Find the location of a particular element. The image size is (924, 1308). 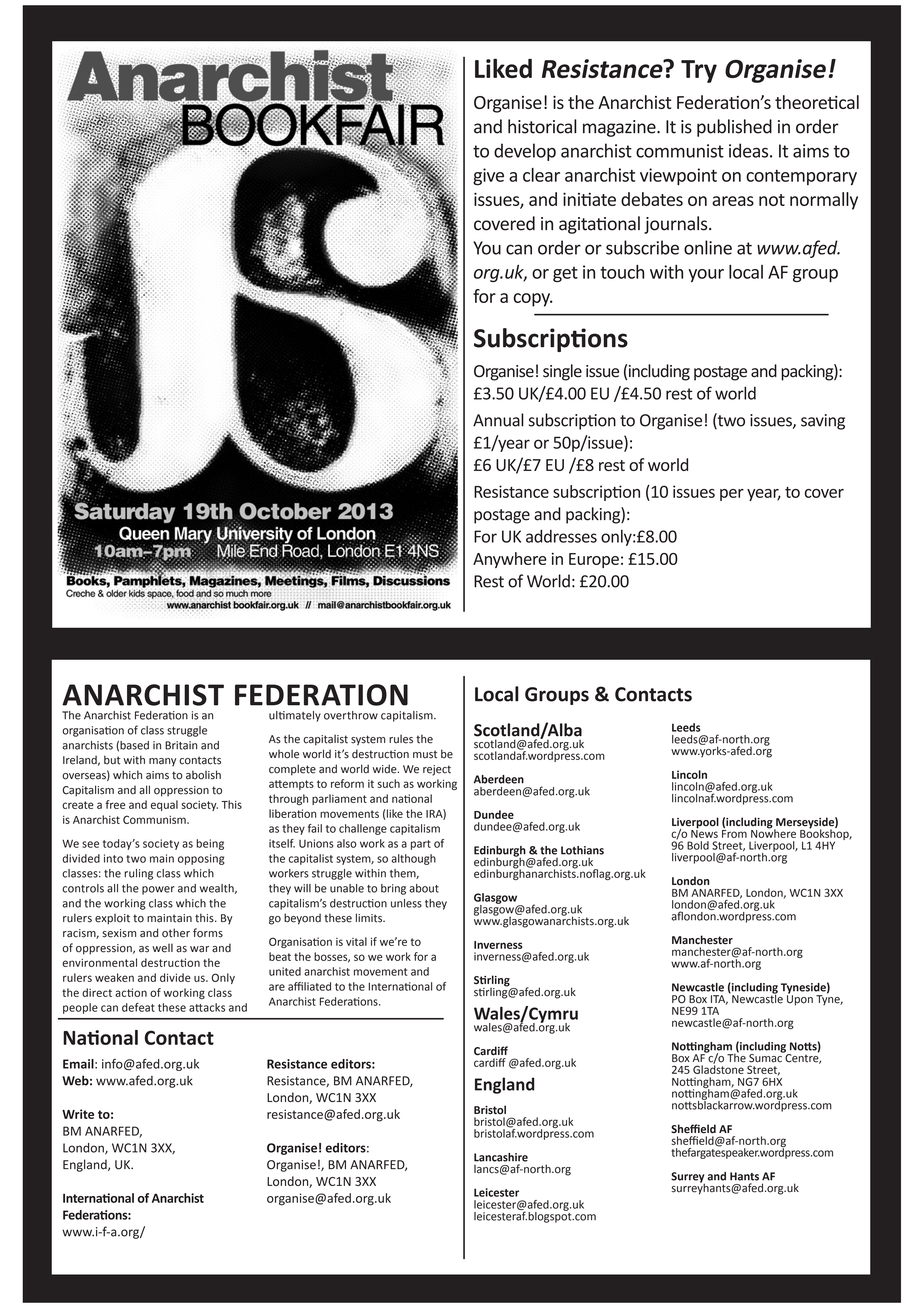

From is located at coordinates (734, 832).
